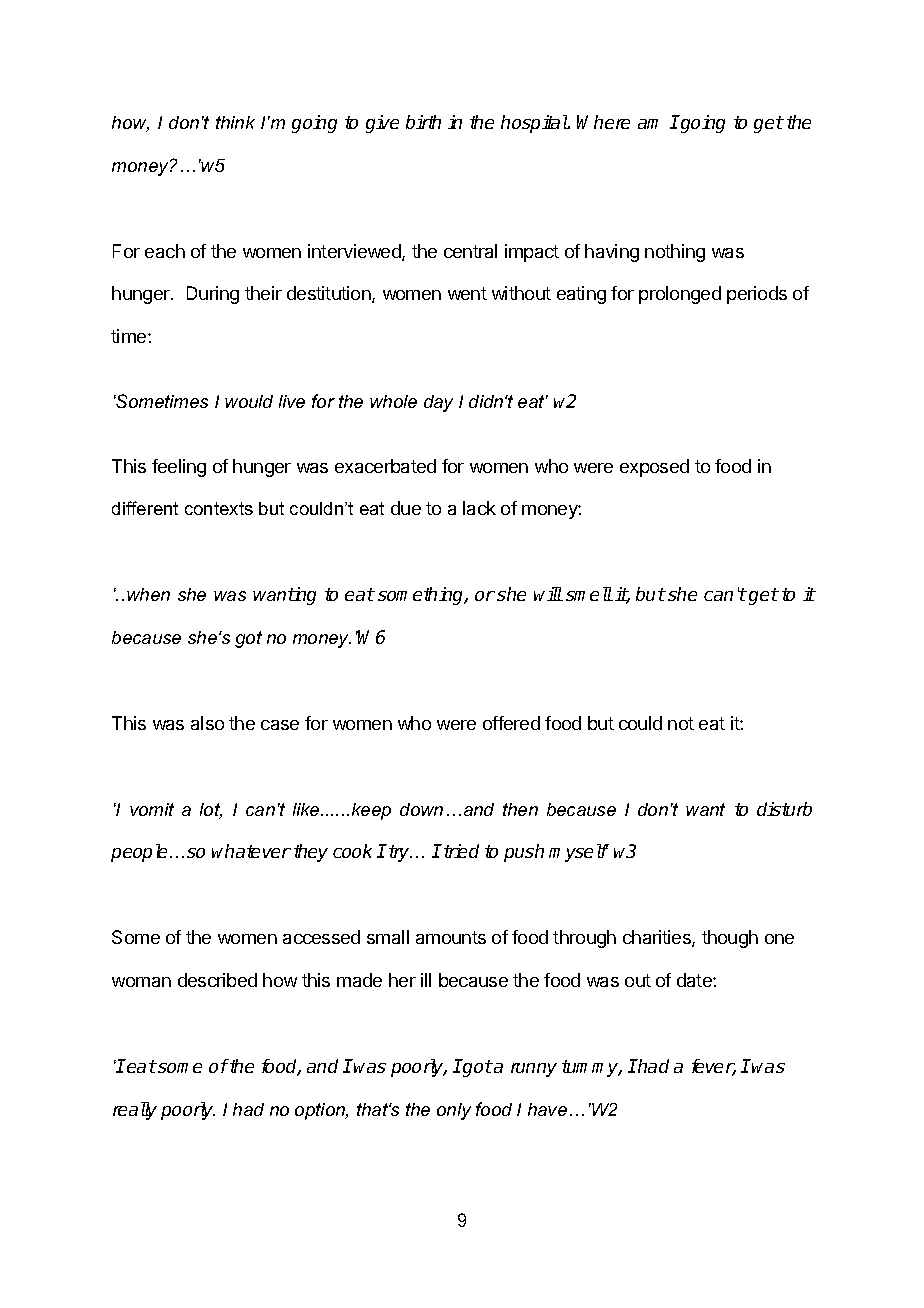 The image size is (924, 1308). Describe the element at coordinates (695, 980) in the screenshot. I see `date` at that location.
